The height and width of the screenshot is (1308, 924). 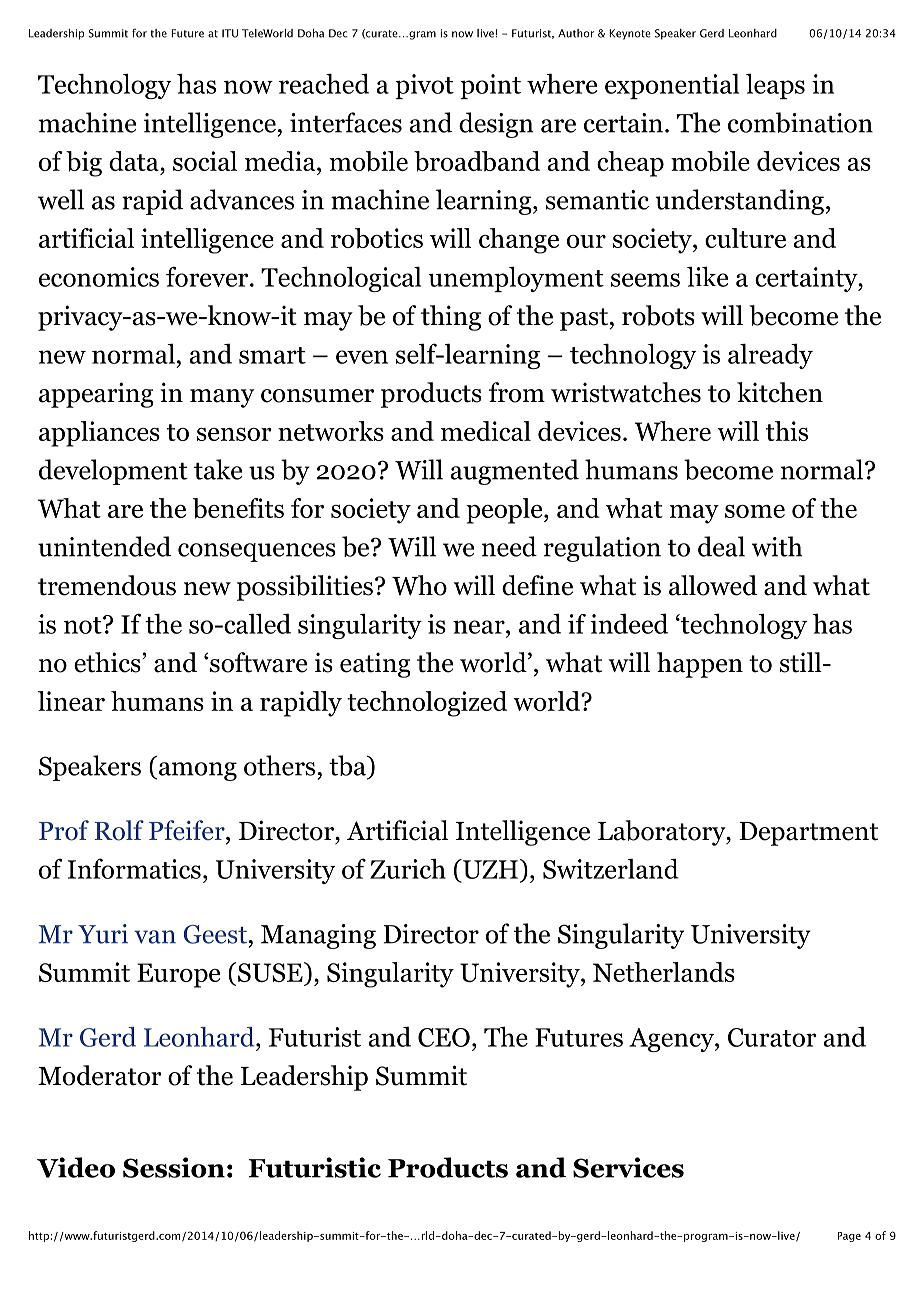 I want to click on Page, so click(x=849, y=1237).
